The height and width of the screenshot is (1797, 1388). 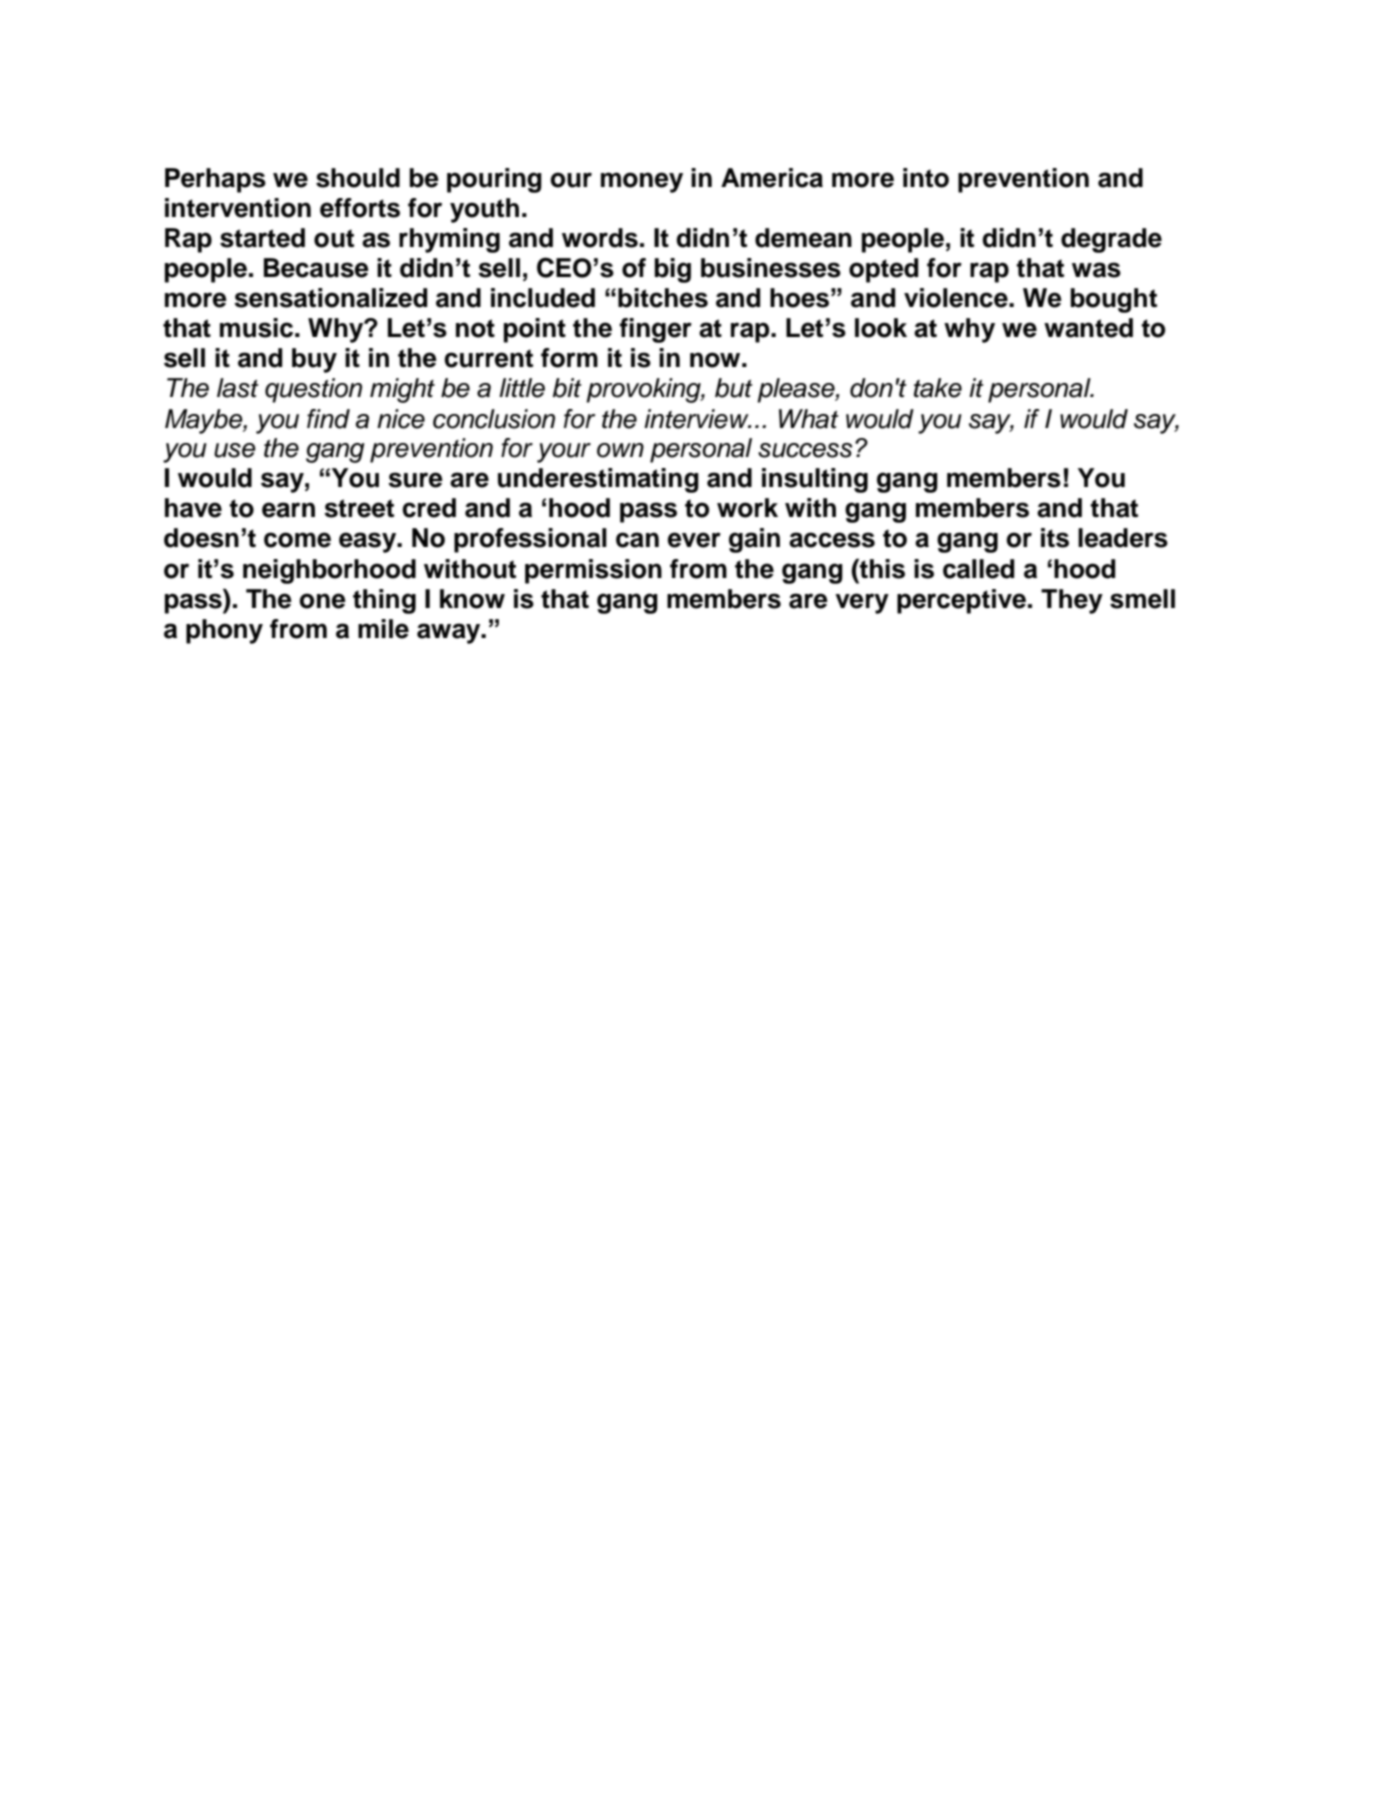 I want to click on success, so click(x=805, y=450).
